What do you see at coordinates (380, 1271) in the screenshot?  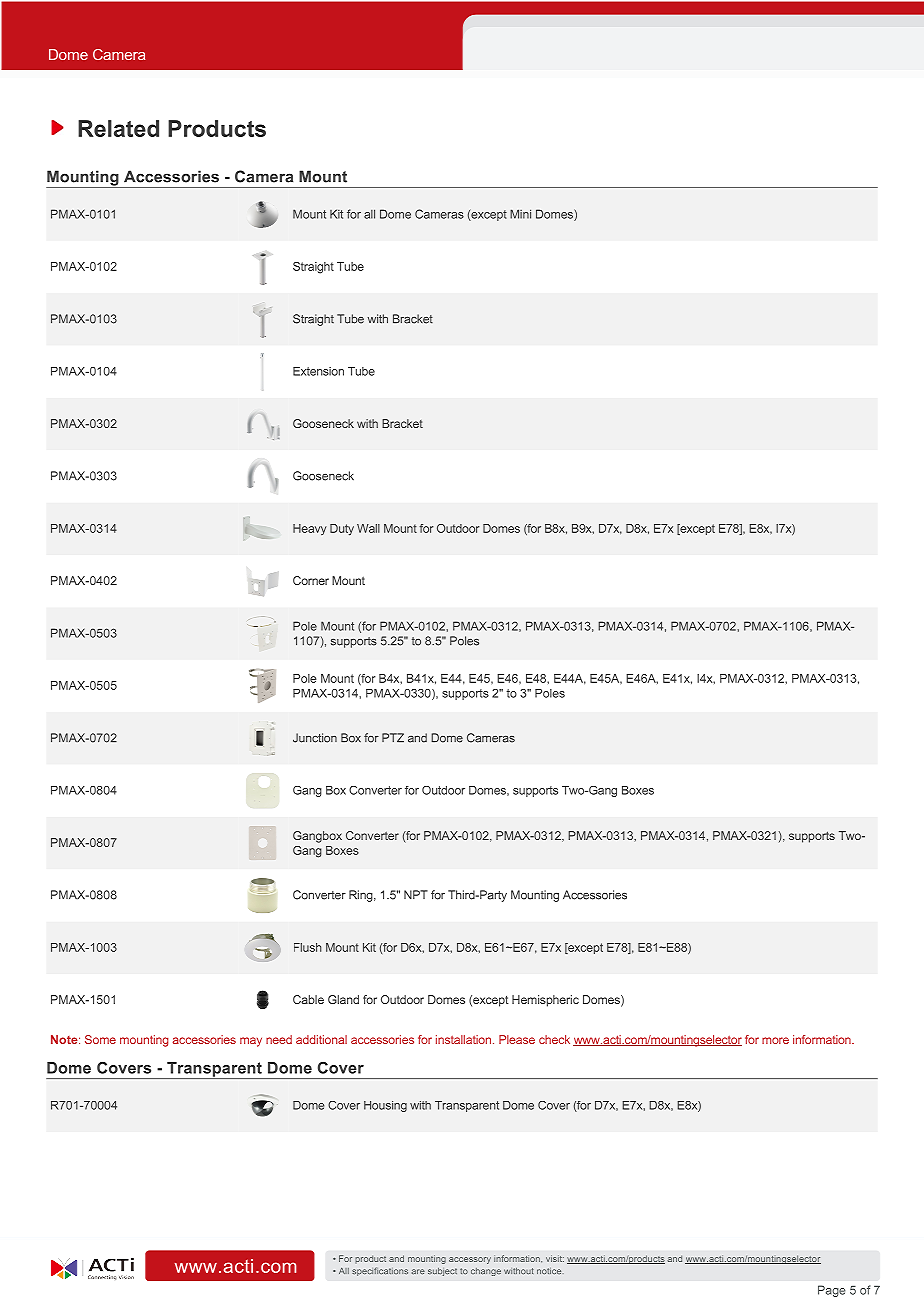 I see `specifications` at bounding box center [380, 1271].
